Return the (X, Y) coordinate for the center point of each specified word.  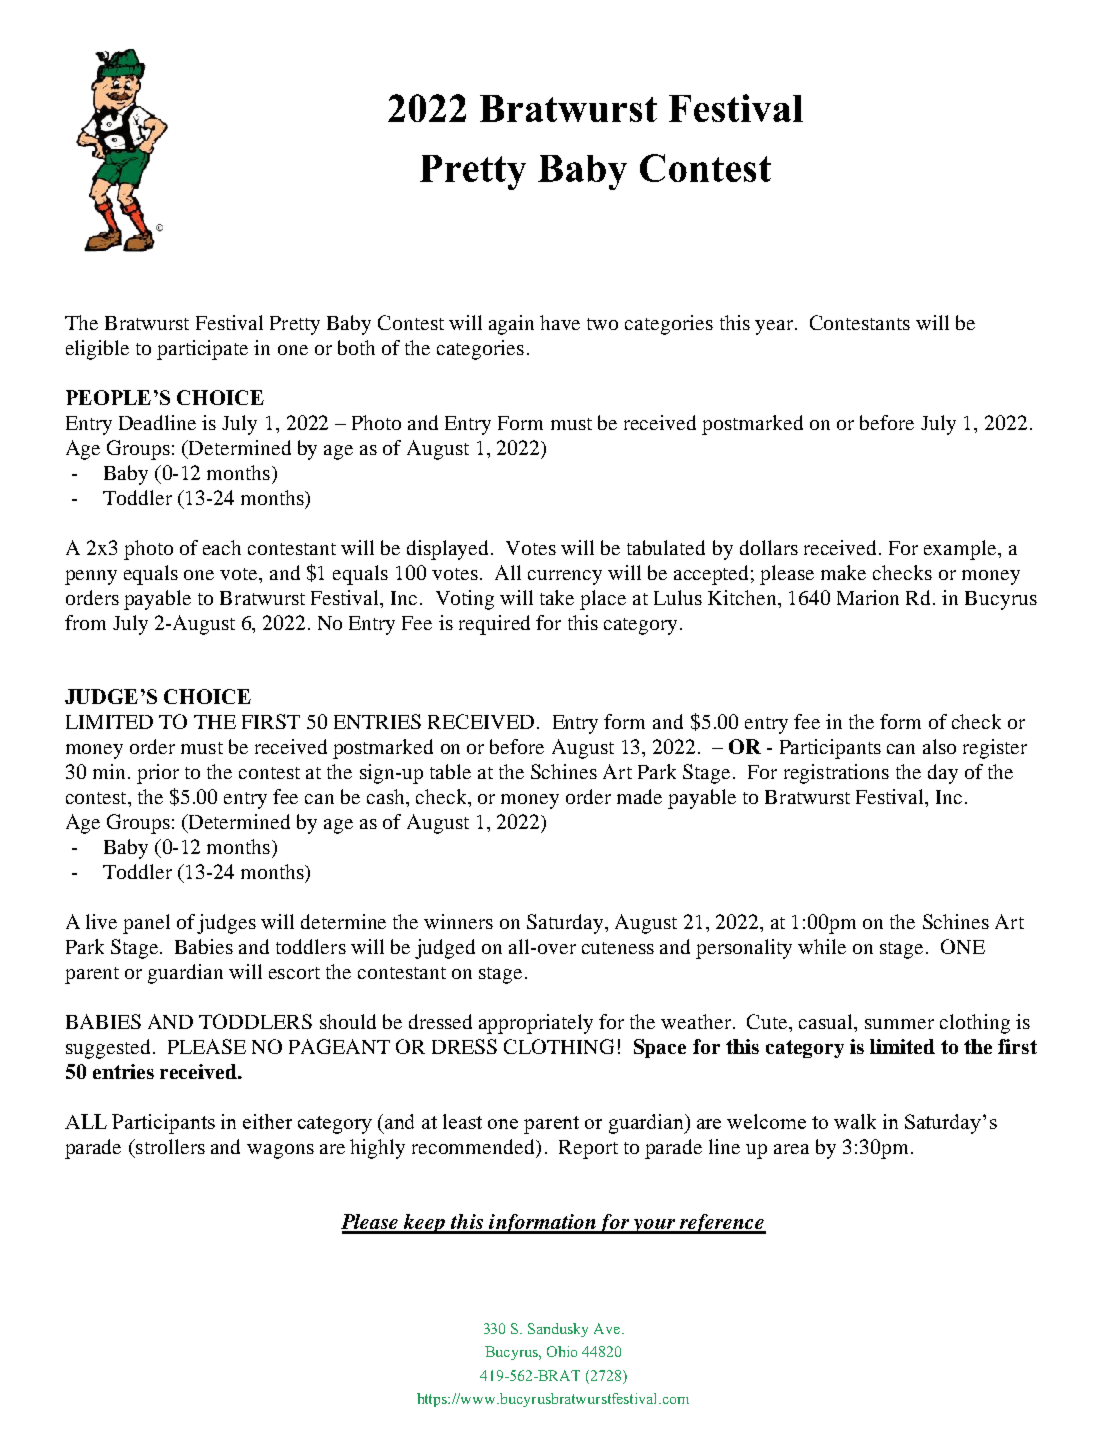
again (511, 325)
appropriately (536, 1024)
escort (294, 973)
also (939, 746)
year (774, 327)
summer (899, 1024)
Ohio (562, 1351)
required (494, 625)
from (85, 622)
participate (202, 350)
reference (722, 1224)
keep (424, 1224)
